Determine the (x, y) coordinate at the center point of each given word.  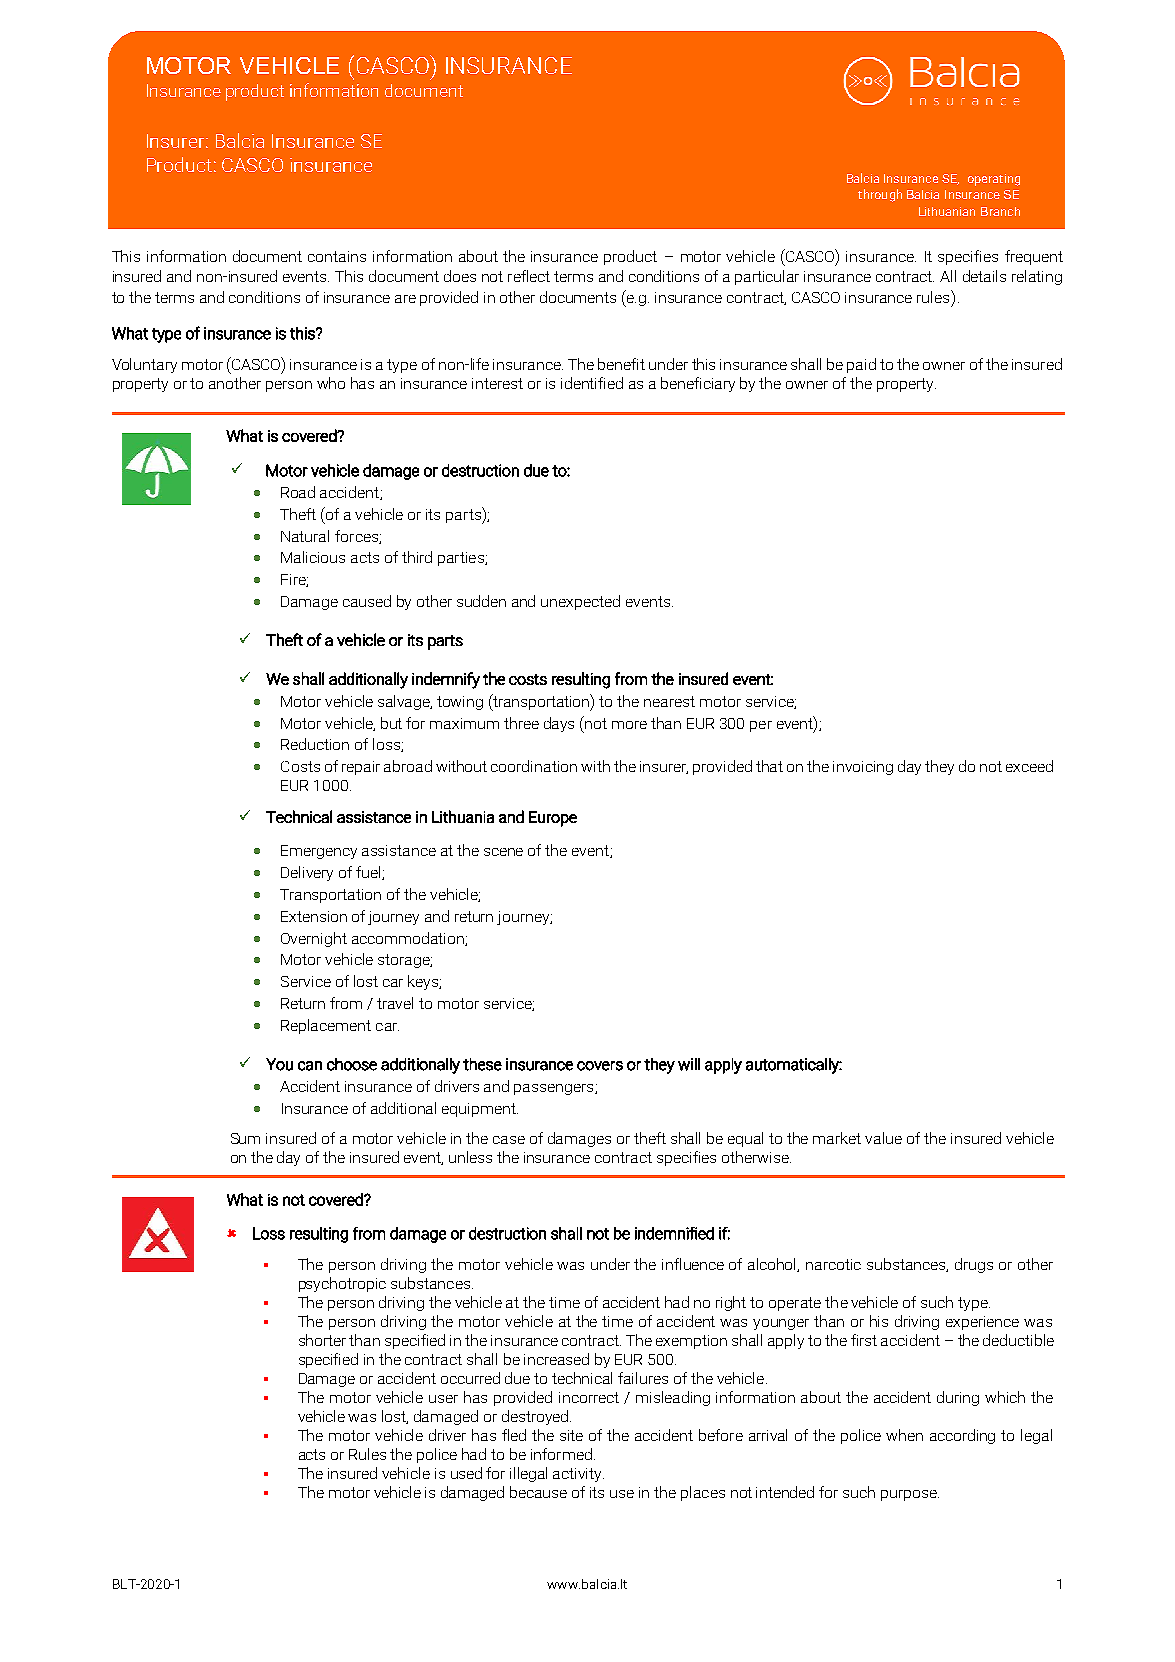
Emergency (319, 852)
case (509, 1140)
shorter (322, 1340)
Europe (553, 819)
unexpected (580, 602)
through (880, 195)
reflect (529, 276)
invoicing (863, 768)
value (883, 1138)
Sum (245, 1138)
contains (337, 256)
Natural (305, 536)
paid (861, 365)
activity (578, 1475)
